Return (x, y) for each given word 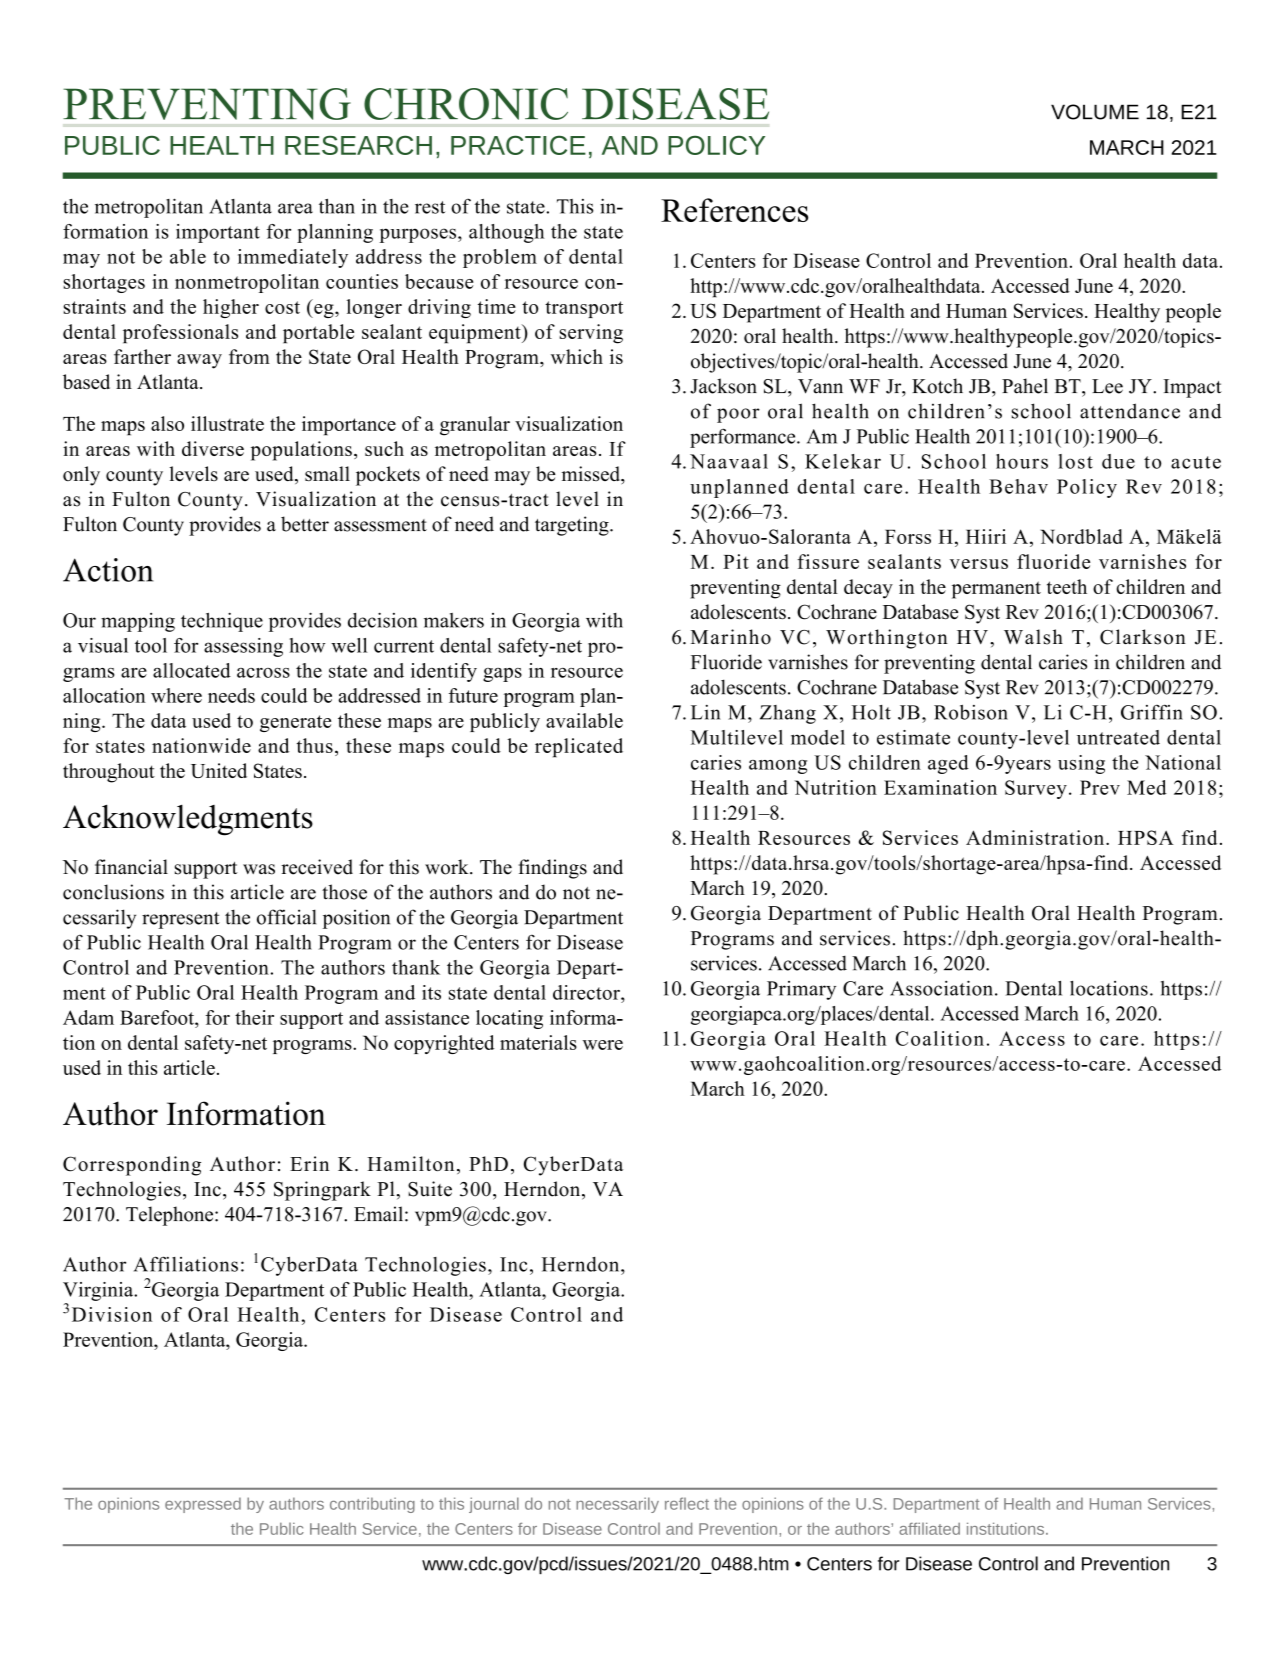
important (218, 233)
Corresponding (132, 1166)
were (603, 1045)
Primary (801, 990)
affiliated (929, 1528)
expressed (203, 1505)
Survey (1036, 789)
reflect (687, 1503)
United (219, 770)
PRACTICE (518, 145)
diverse (213, 448)
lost (1075, 461)
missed (592, 475)
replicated (579, 748)
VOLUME (1095, 112)
